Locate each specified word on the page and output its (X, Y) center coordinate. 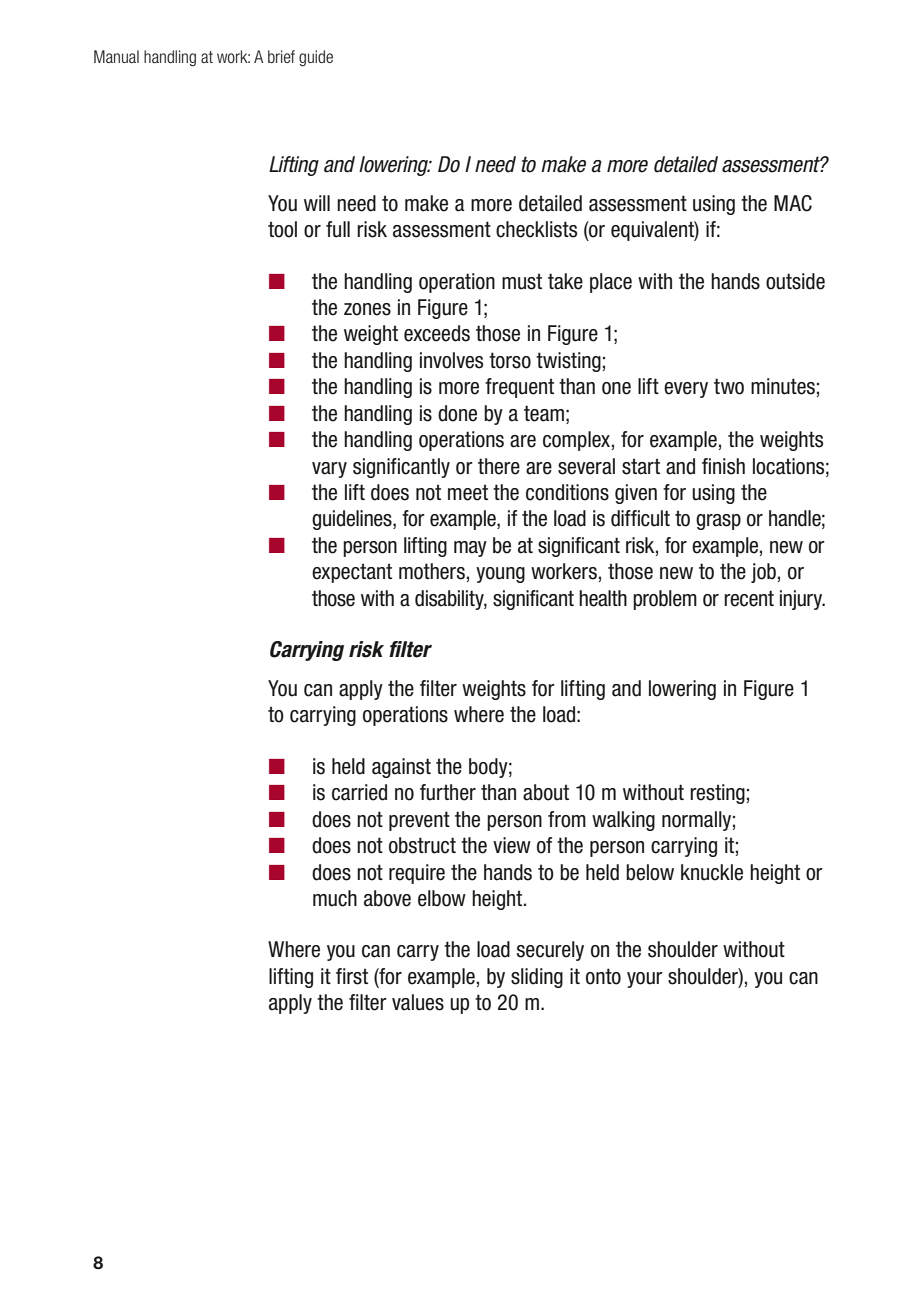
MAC (793, 203)
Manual (116, 56)
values (418, 1002)
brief (281, 56)
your (645, 980)
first (352, 976)
